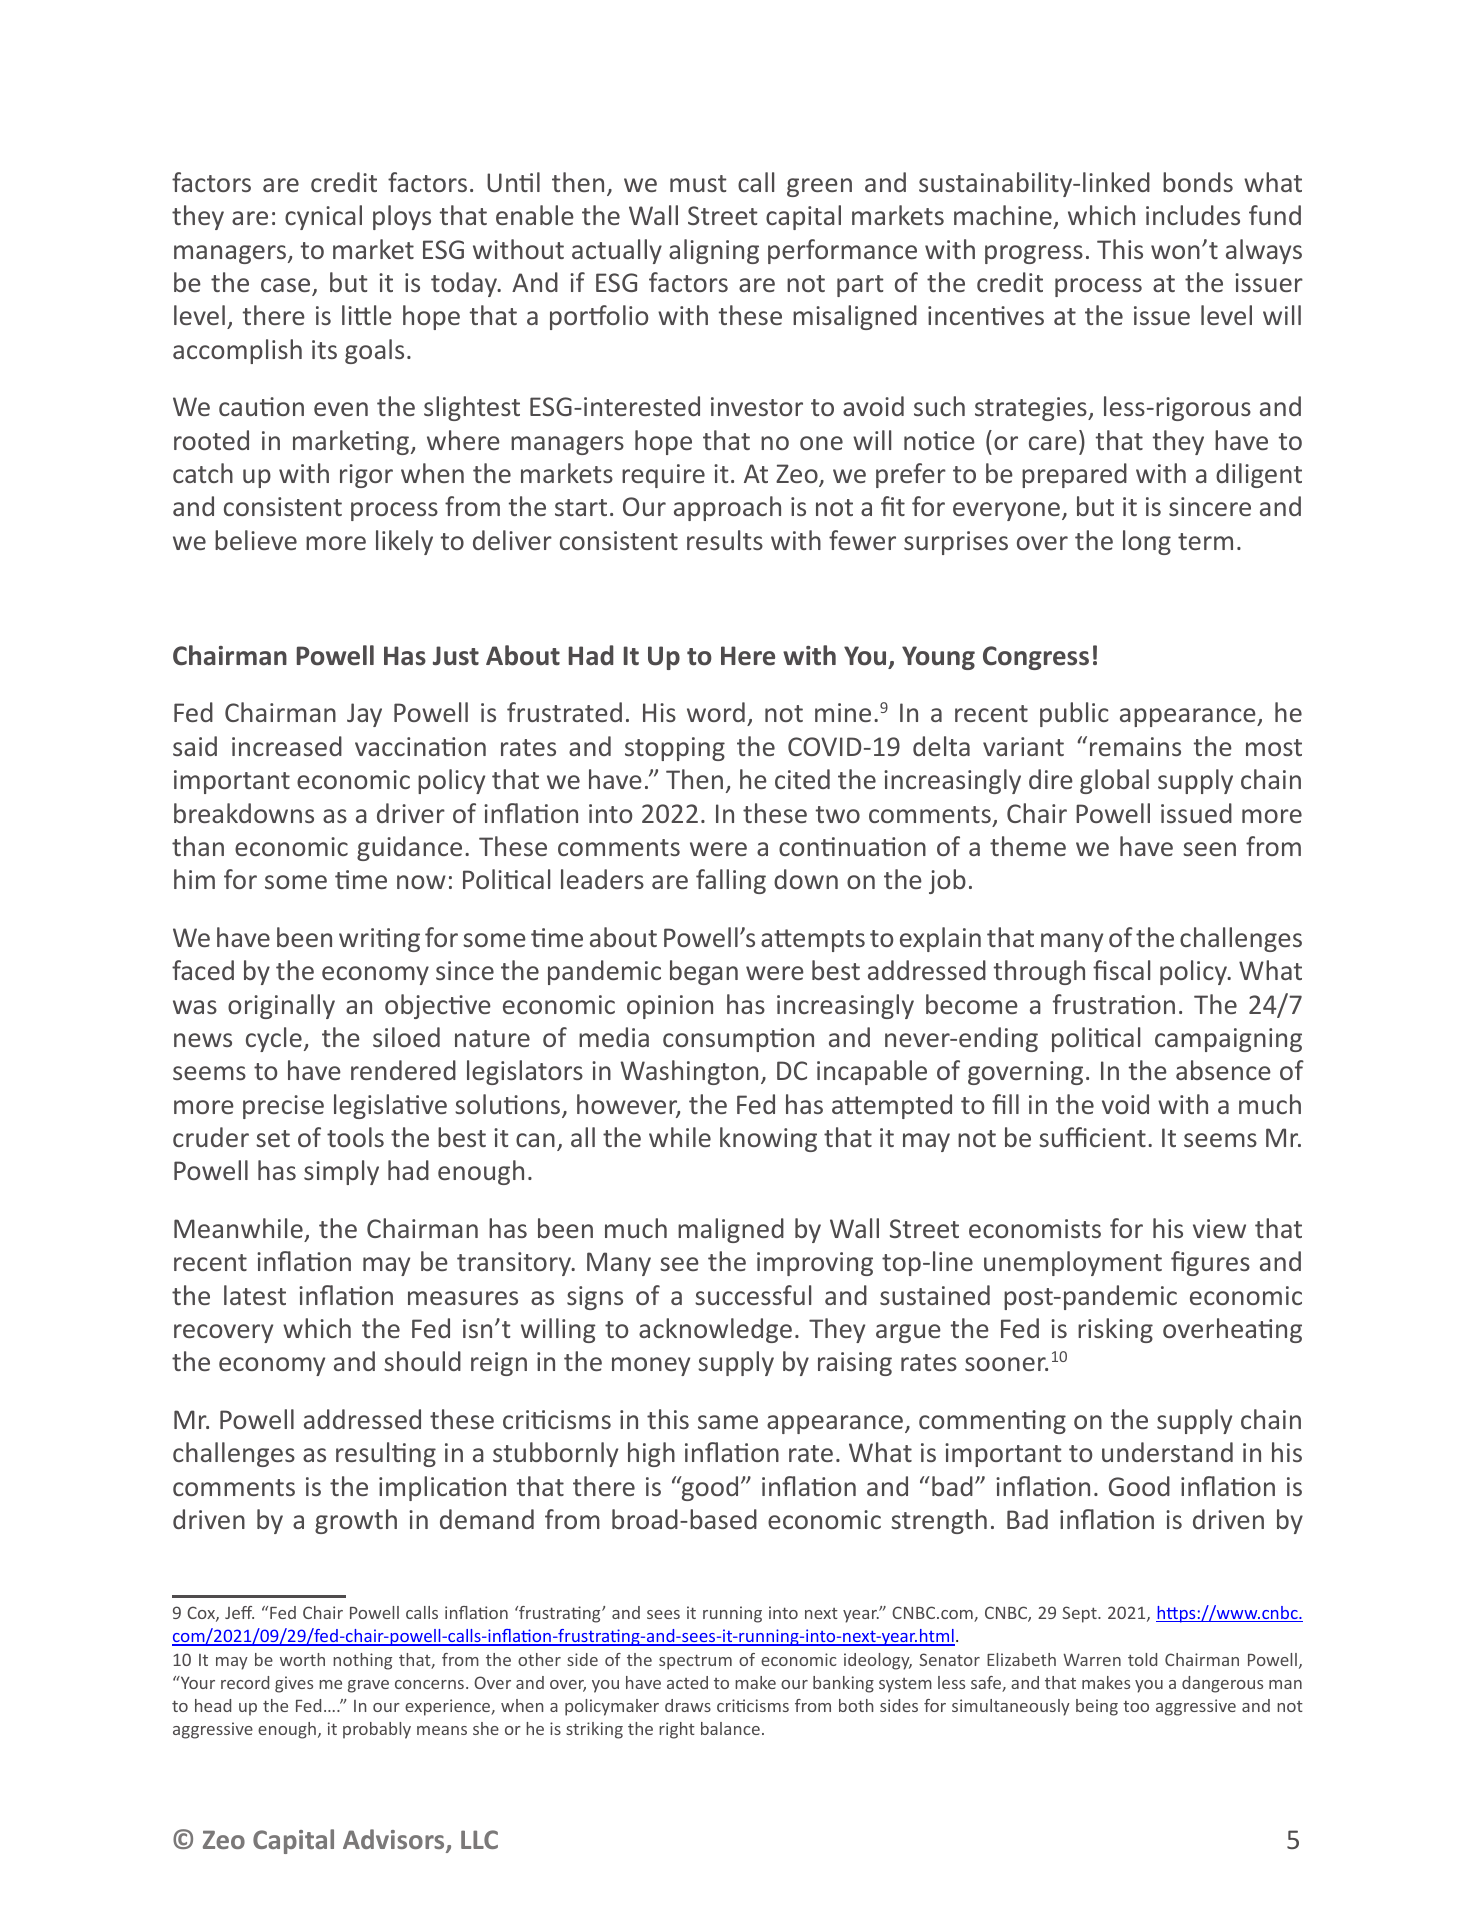 This screenshot has height=1915, width=1480. I want to click on probably, so click(377, 1730).
